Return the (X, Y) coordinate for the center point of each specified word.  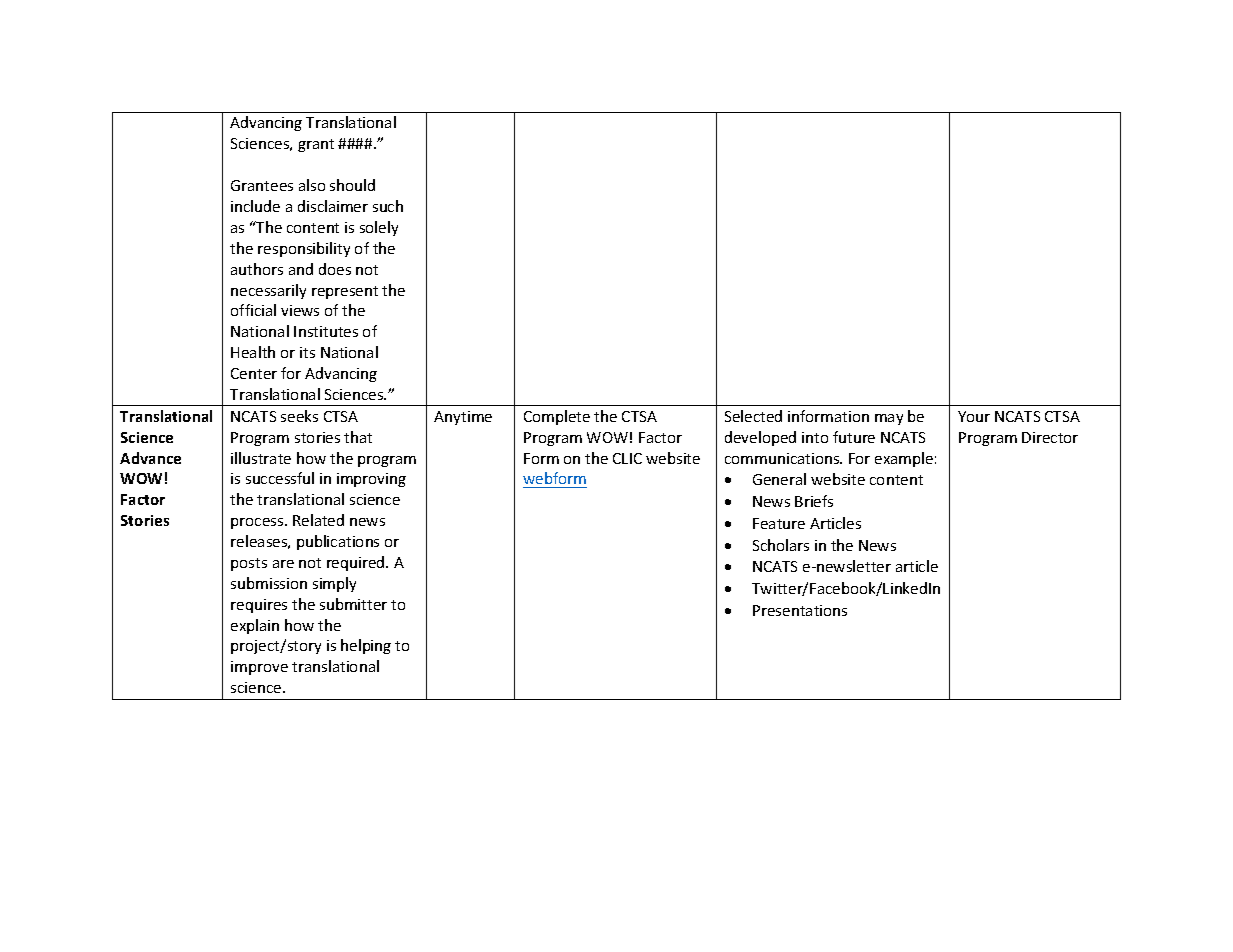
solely (379, 228)
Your (974, 416)
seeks (299, 416)
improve (259, 668)
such (388, 206)
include (255, 206)
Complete (557, 417)
